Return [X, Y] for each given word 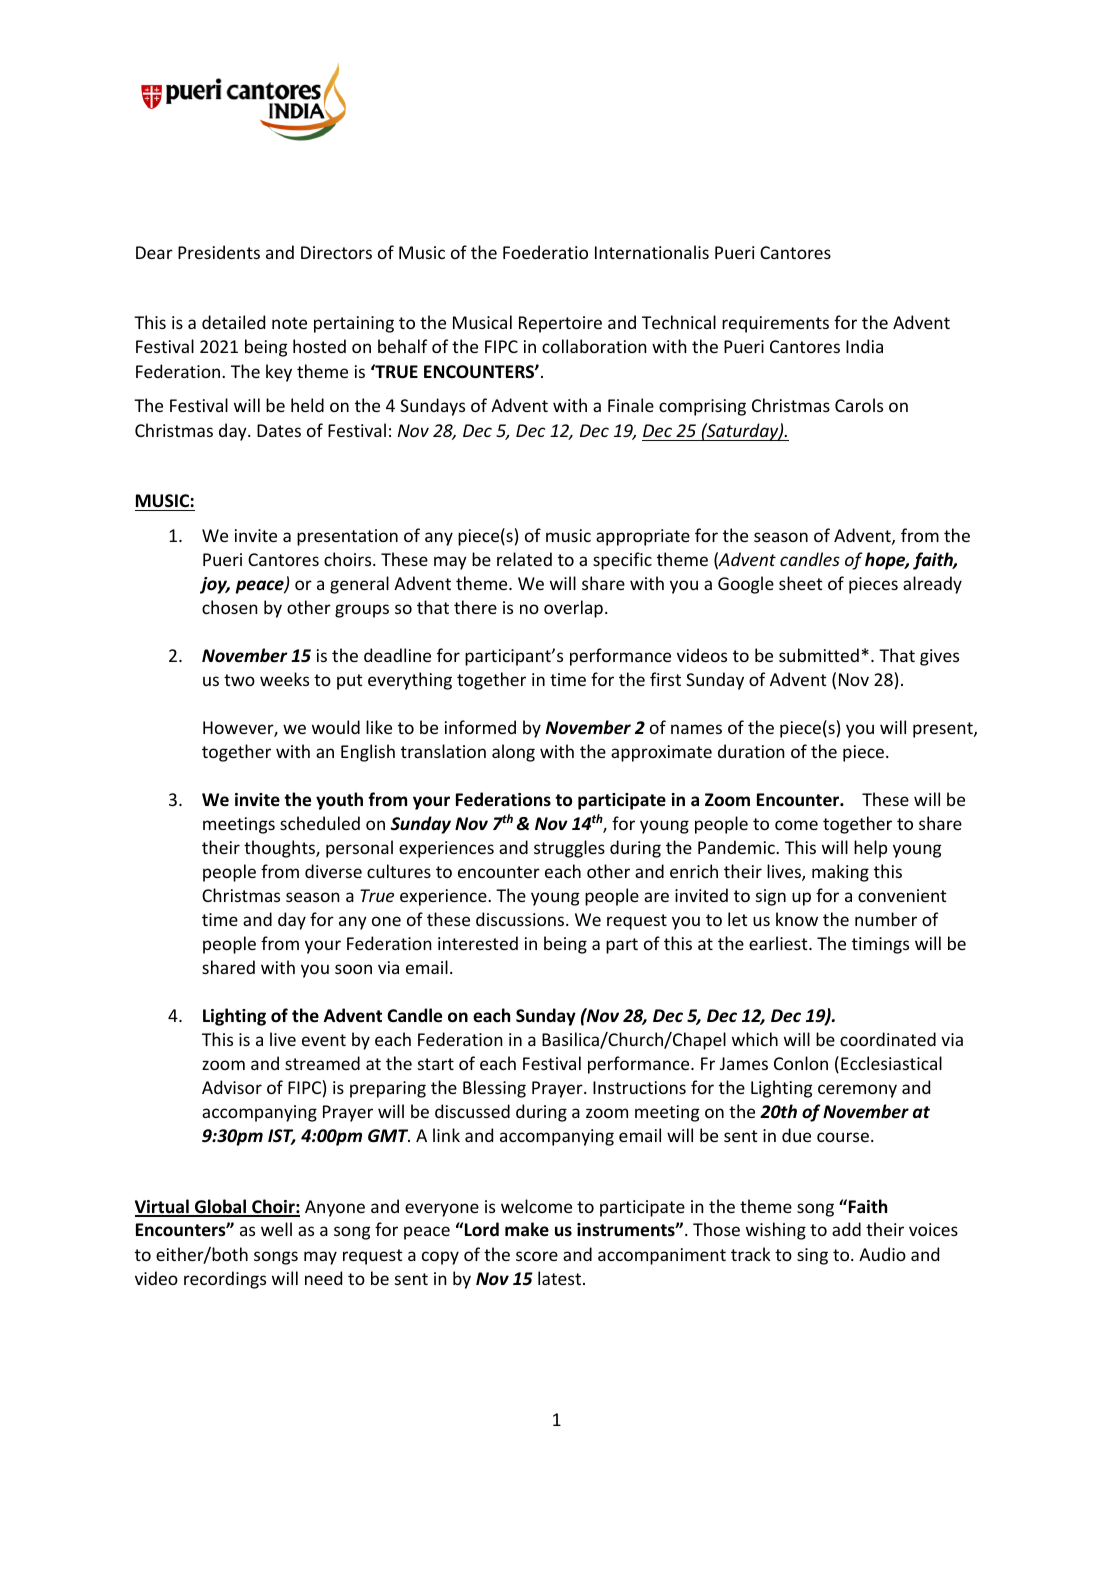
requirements [775, 324]
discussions [521, 919]
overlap [573, 609]
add [846, 1229]
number [886, 919]
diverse [333, 871]
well [276, 1229]
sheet [801, 583]
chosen [230, 607]
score [537, 1256]
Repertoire [560, 324]
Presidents [219, 252]
